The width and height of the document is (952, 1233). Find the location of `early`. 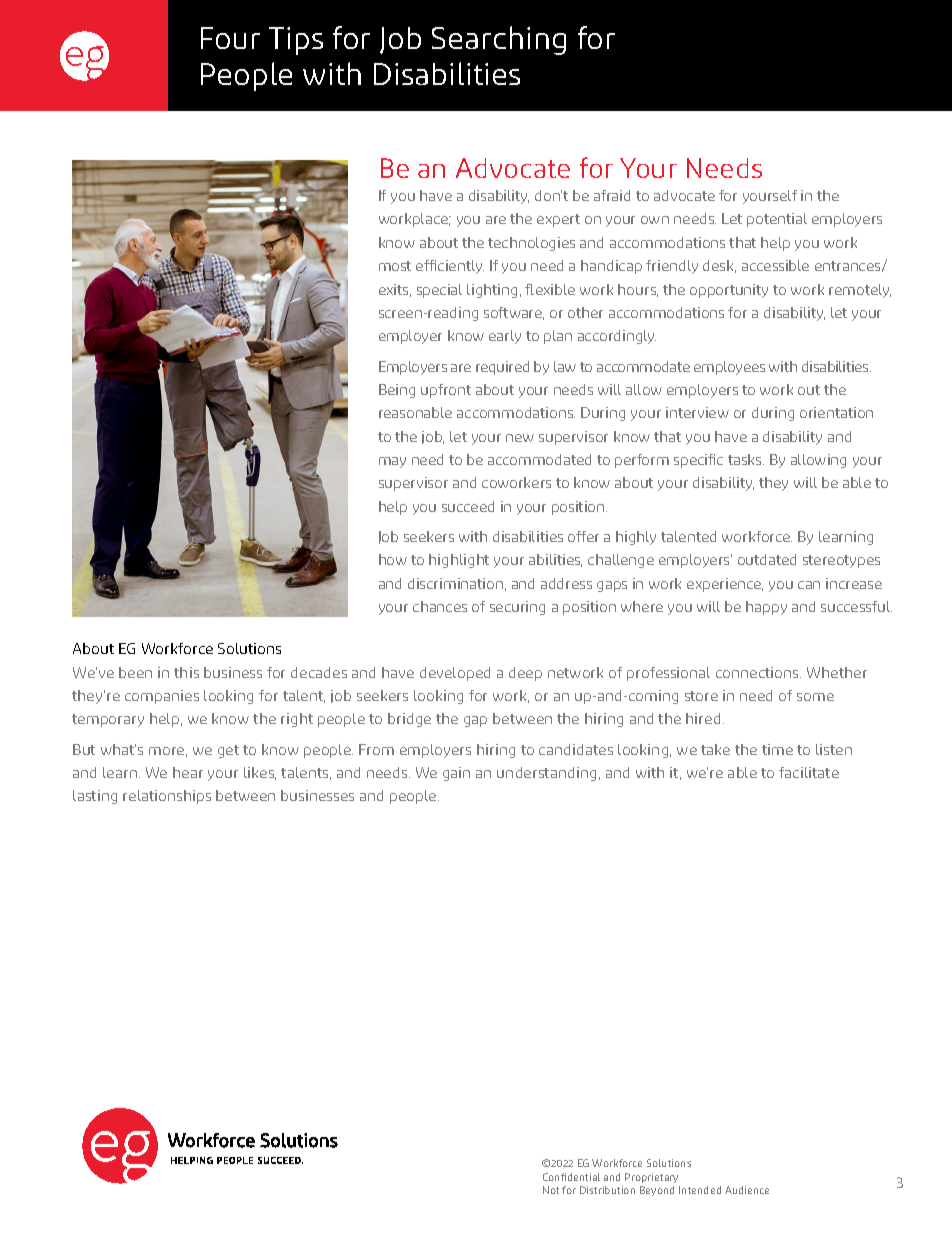

early is located at coordinates (505, 337).
